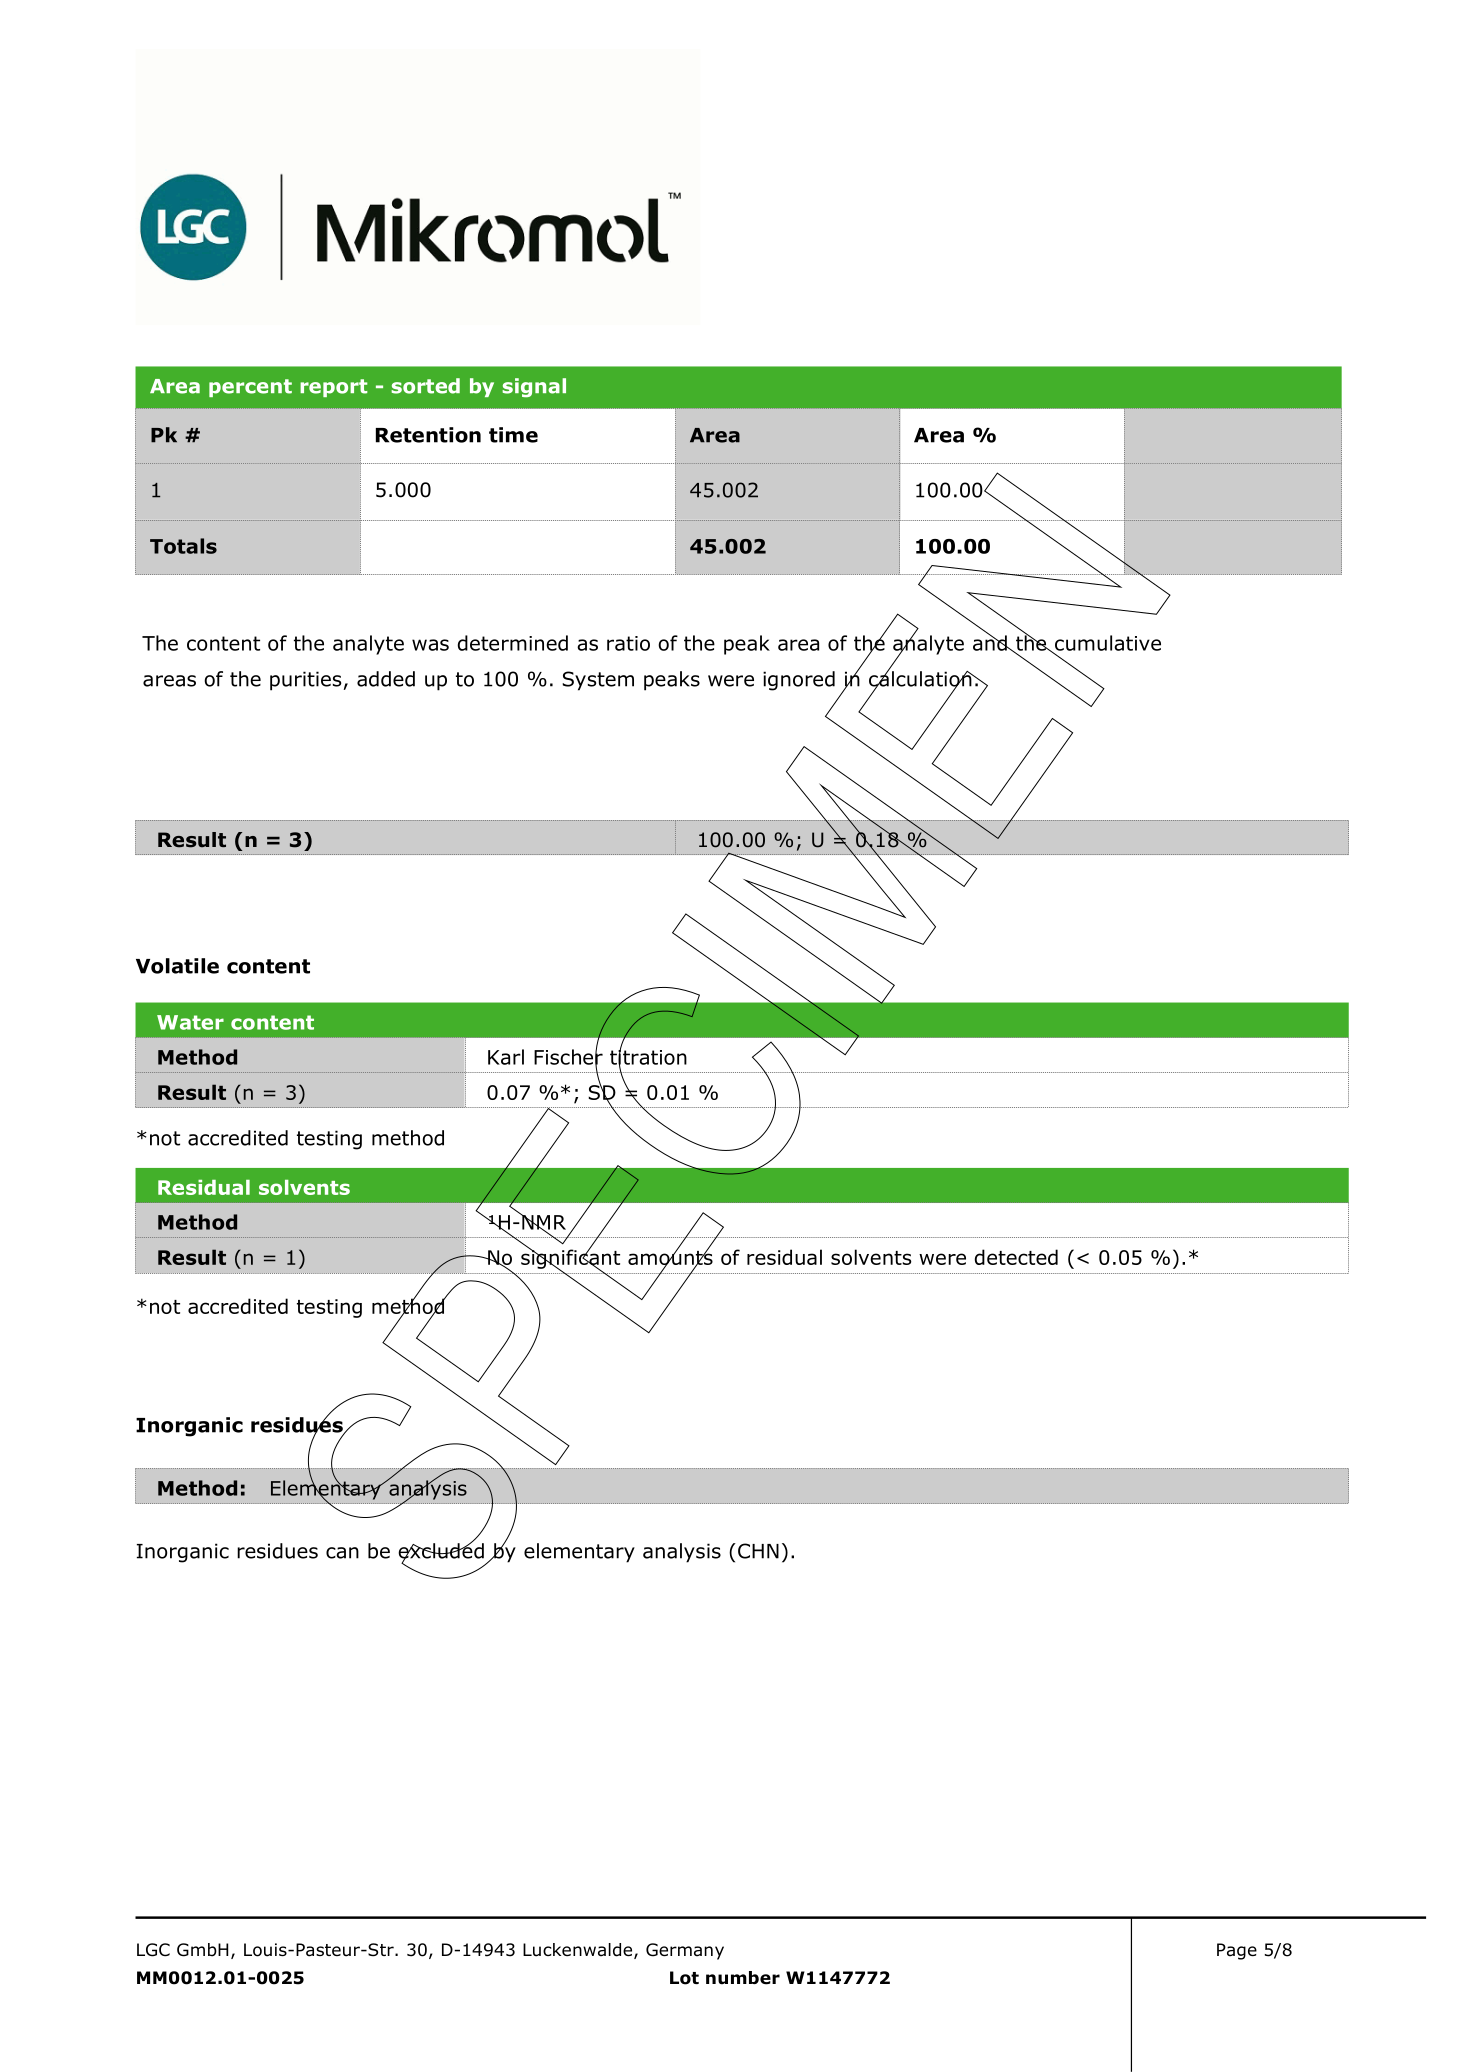 The width and height of the screenshot is (1464, 2072). Describe the element at coordinates (534, 388) in the screenshot. I see `signal` at that location.
